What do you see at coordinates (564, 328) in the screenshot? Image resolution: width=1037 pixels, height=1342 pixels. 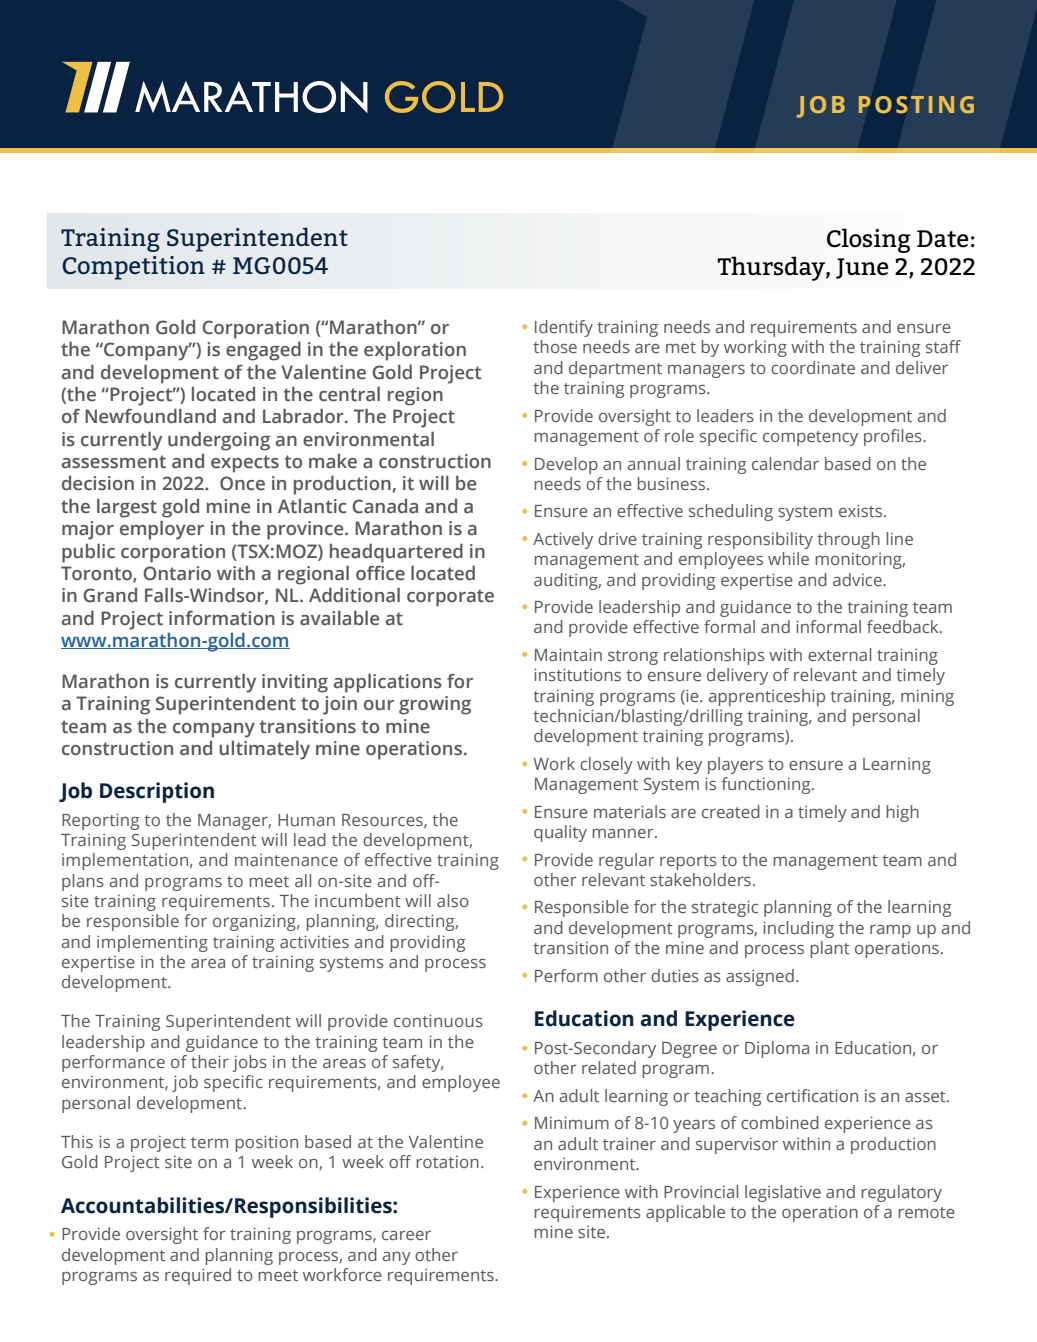 I see `Identify` at bounding box center [564, 328].
